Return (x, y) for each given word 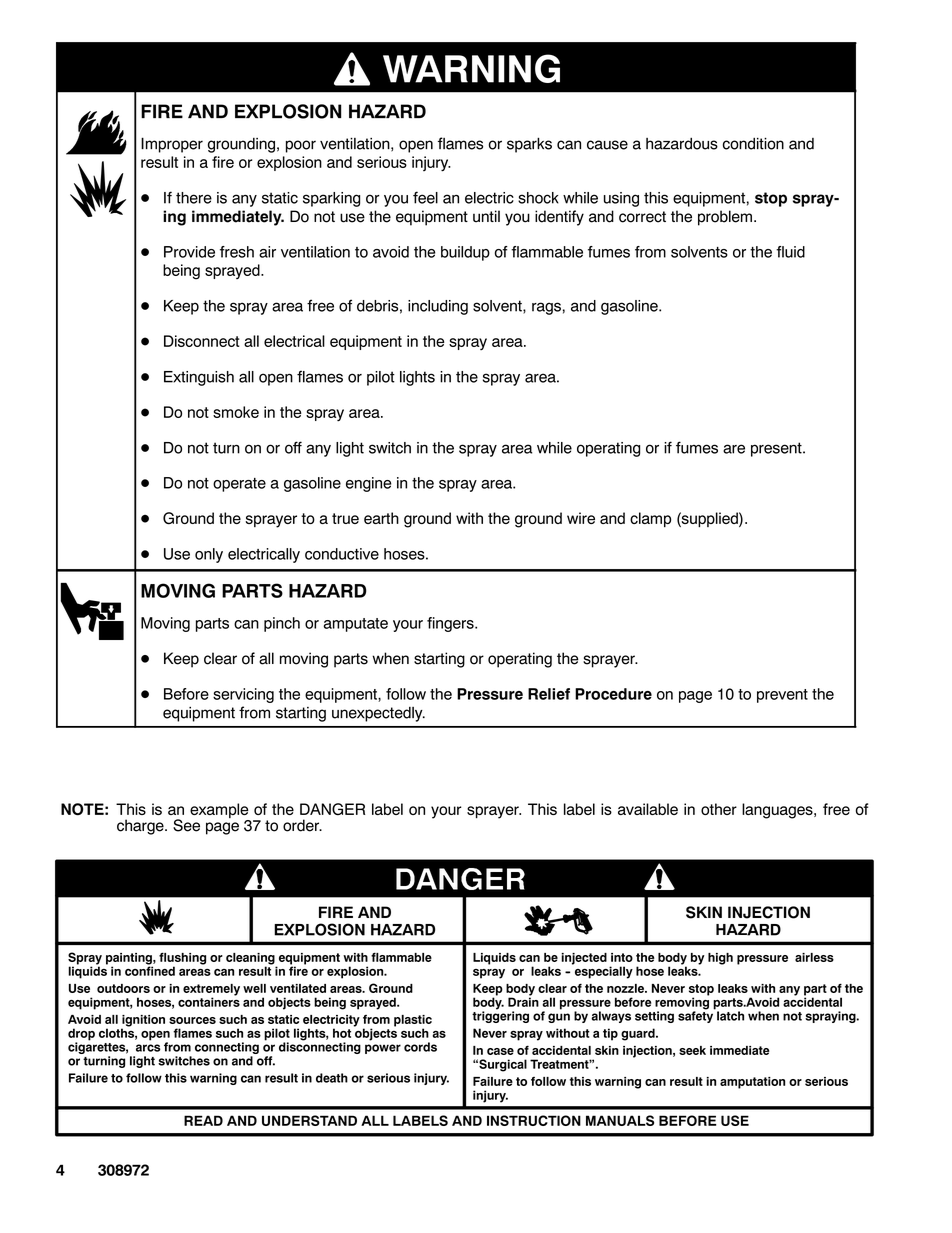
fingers (451, 624)
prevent (782, 696)
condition (753, 143)
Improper (172, 145)
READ (203, 1120)
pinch (282, 624)
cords (420, 1047)
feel (425, 197)
